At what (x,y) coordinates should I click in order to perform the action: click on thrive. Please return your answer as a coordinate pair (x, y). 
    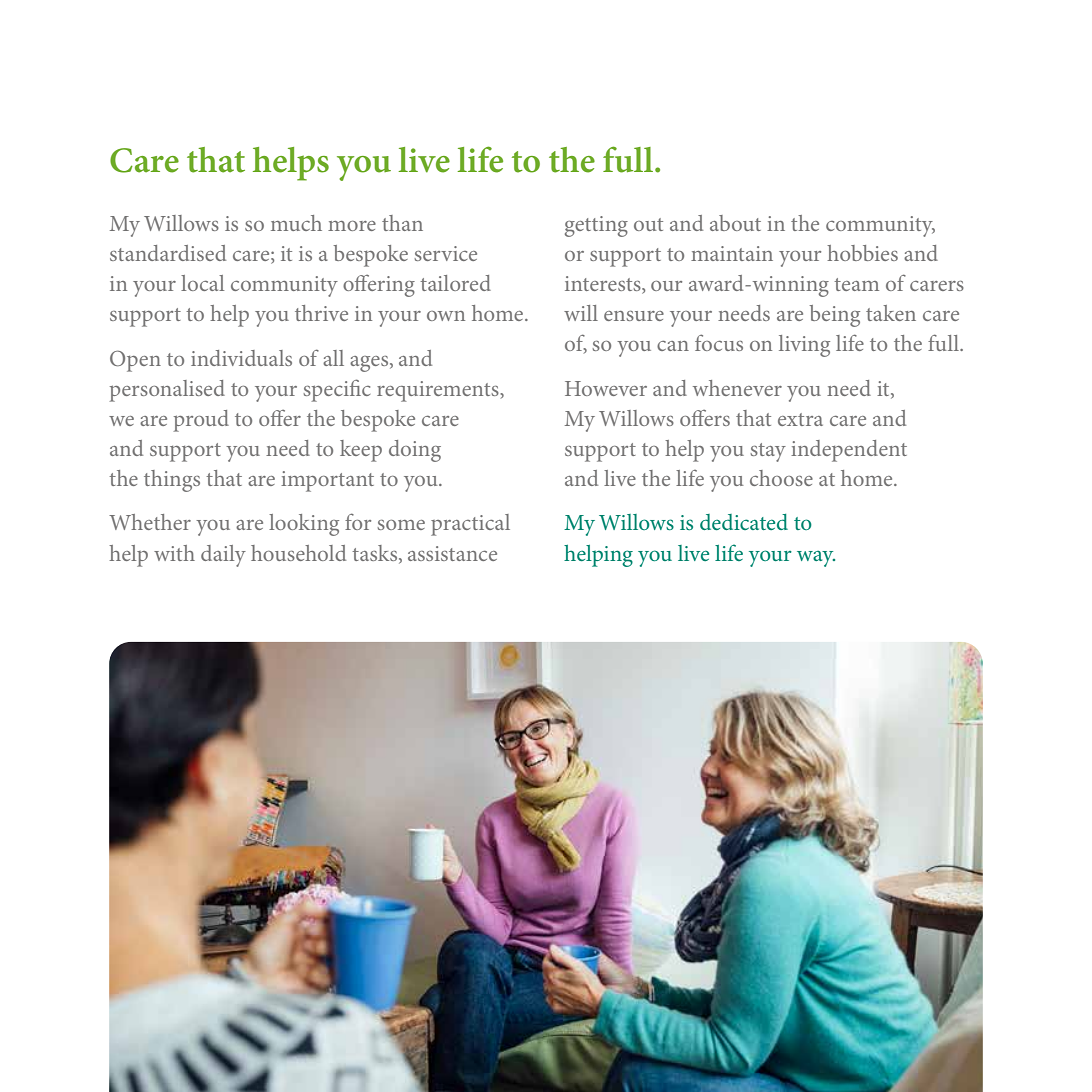
    Looking at the image, I should click on (321, 313).
